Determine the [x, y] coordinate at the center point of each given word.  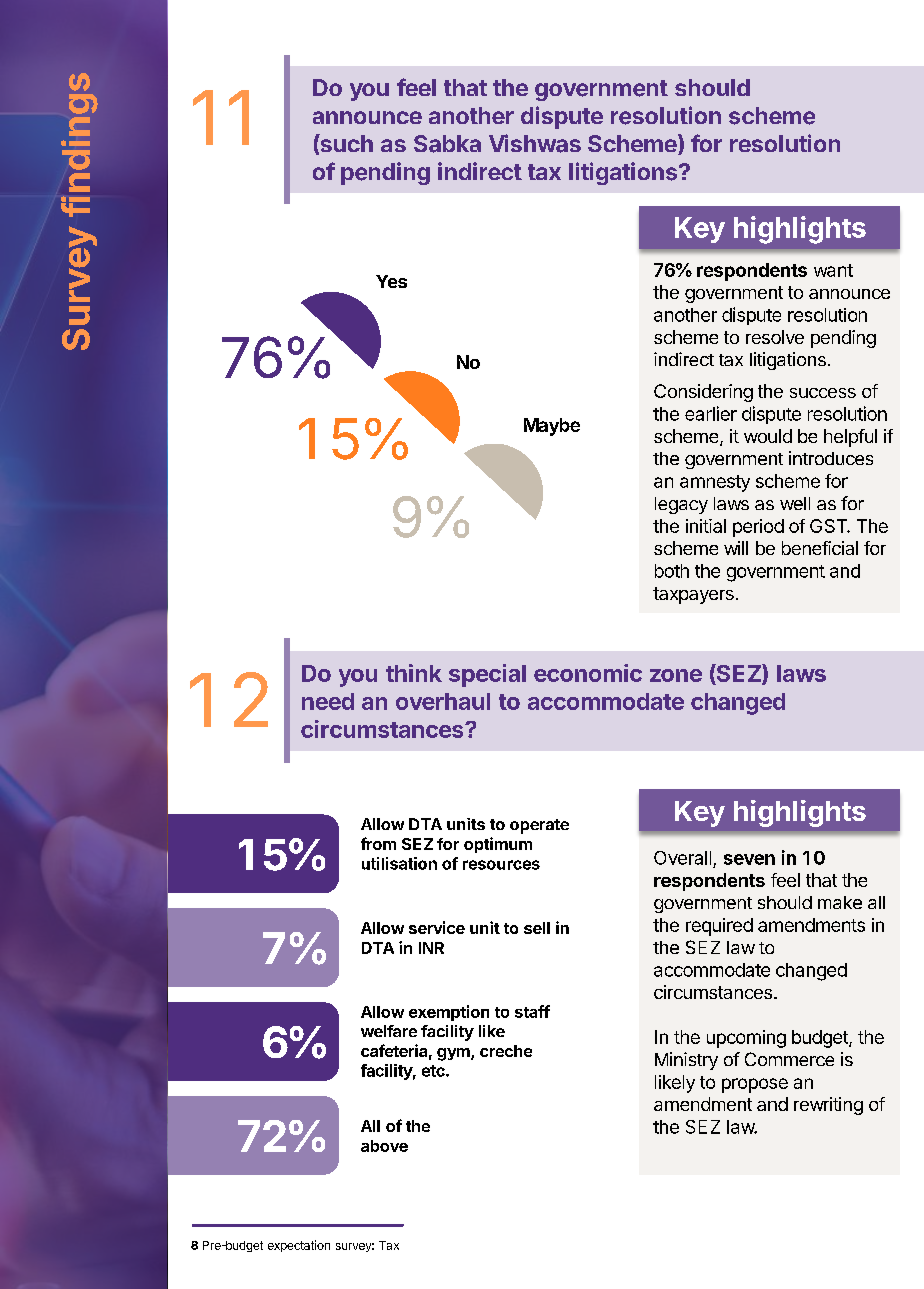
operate [539, 826]
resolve [775, 337]
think [414, 673]
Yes [391, 281]
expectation [299, 1246]
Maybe [552, 427]
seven [749, 859]
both [672, 571]
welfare [389, 1031]
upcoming [746, 1039]
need [328, 701]
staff [532, 1011]
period [758, 528]
